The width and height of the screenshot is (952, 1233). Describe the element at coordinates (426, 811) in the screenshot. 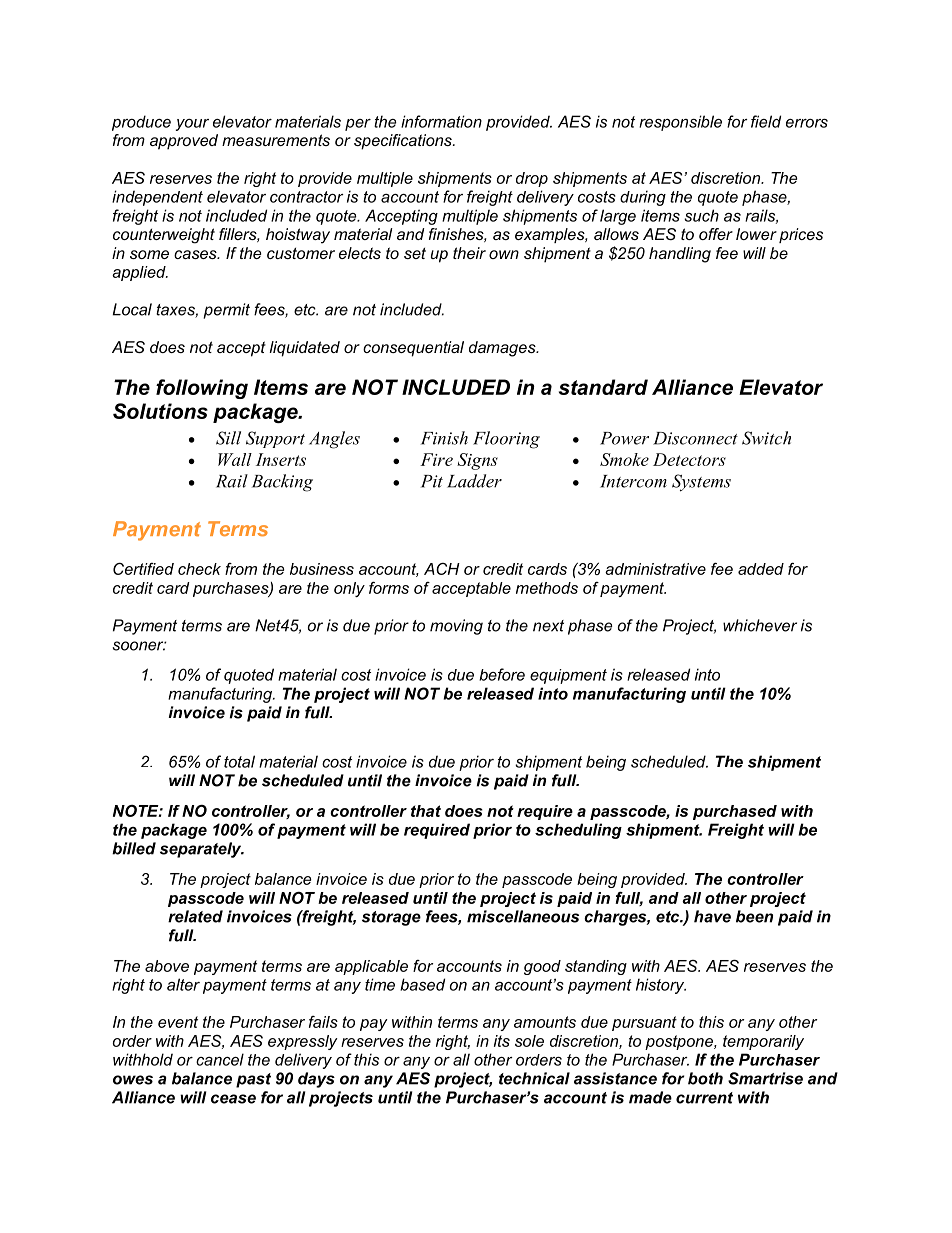

I see `that` at that location.
